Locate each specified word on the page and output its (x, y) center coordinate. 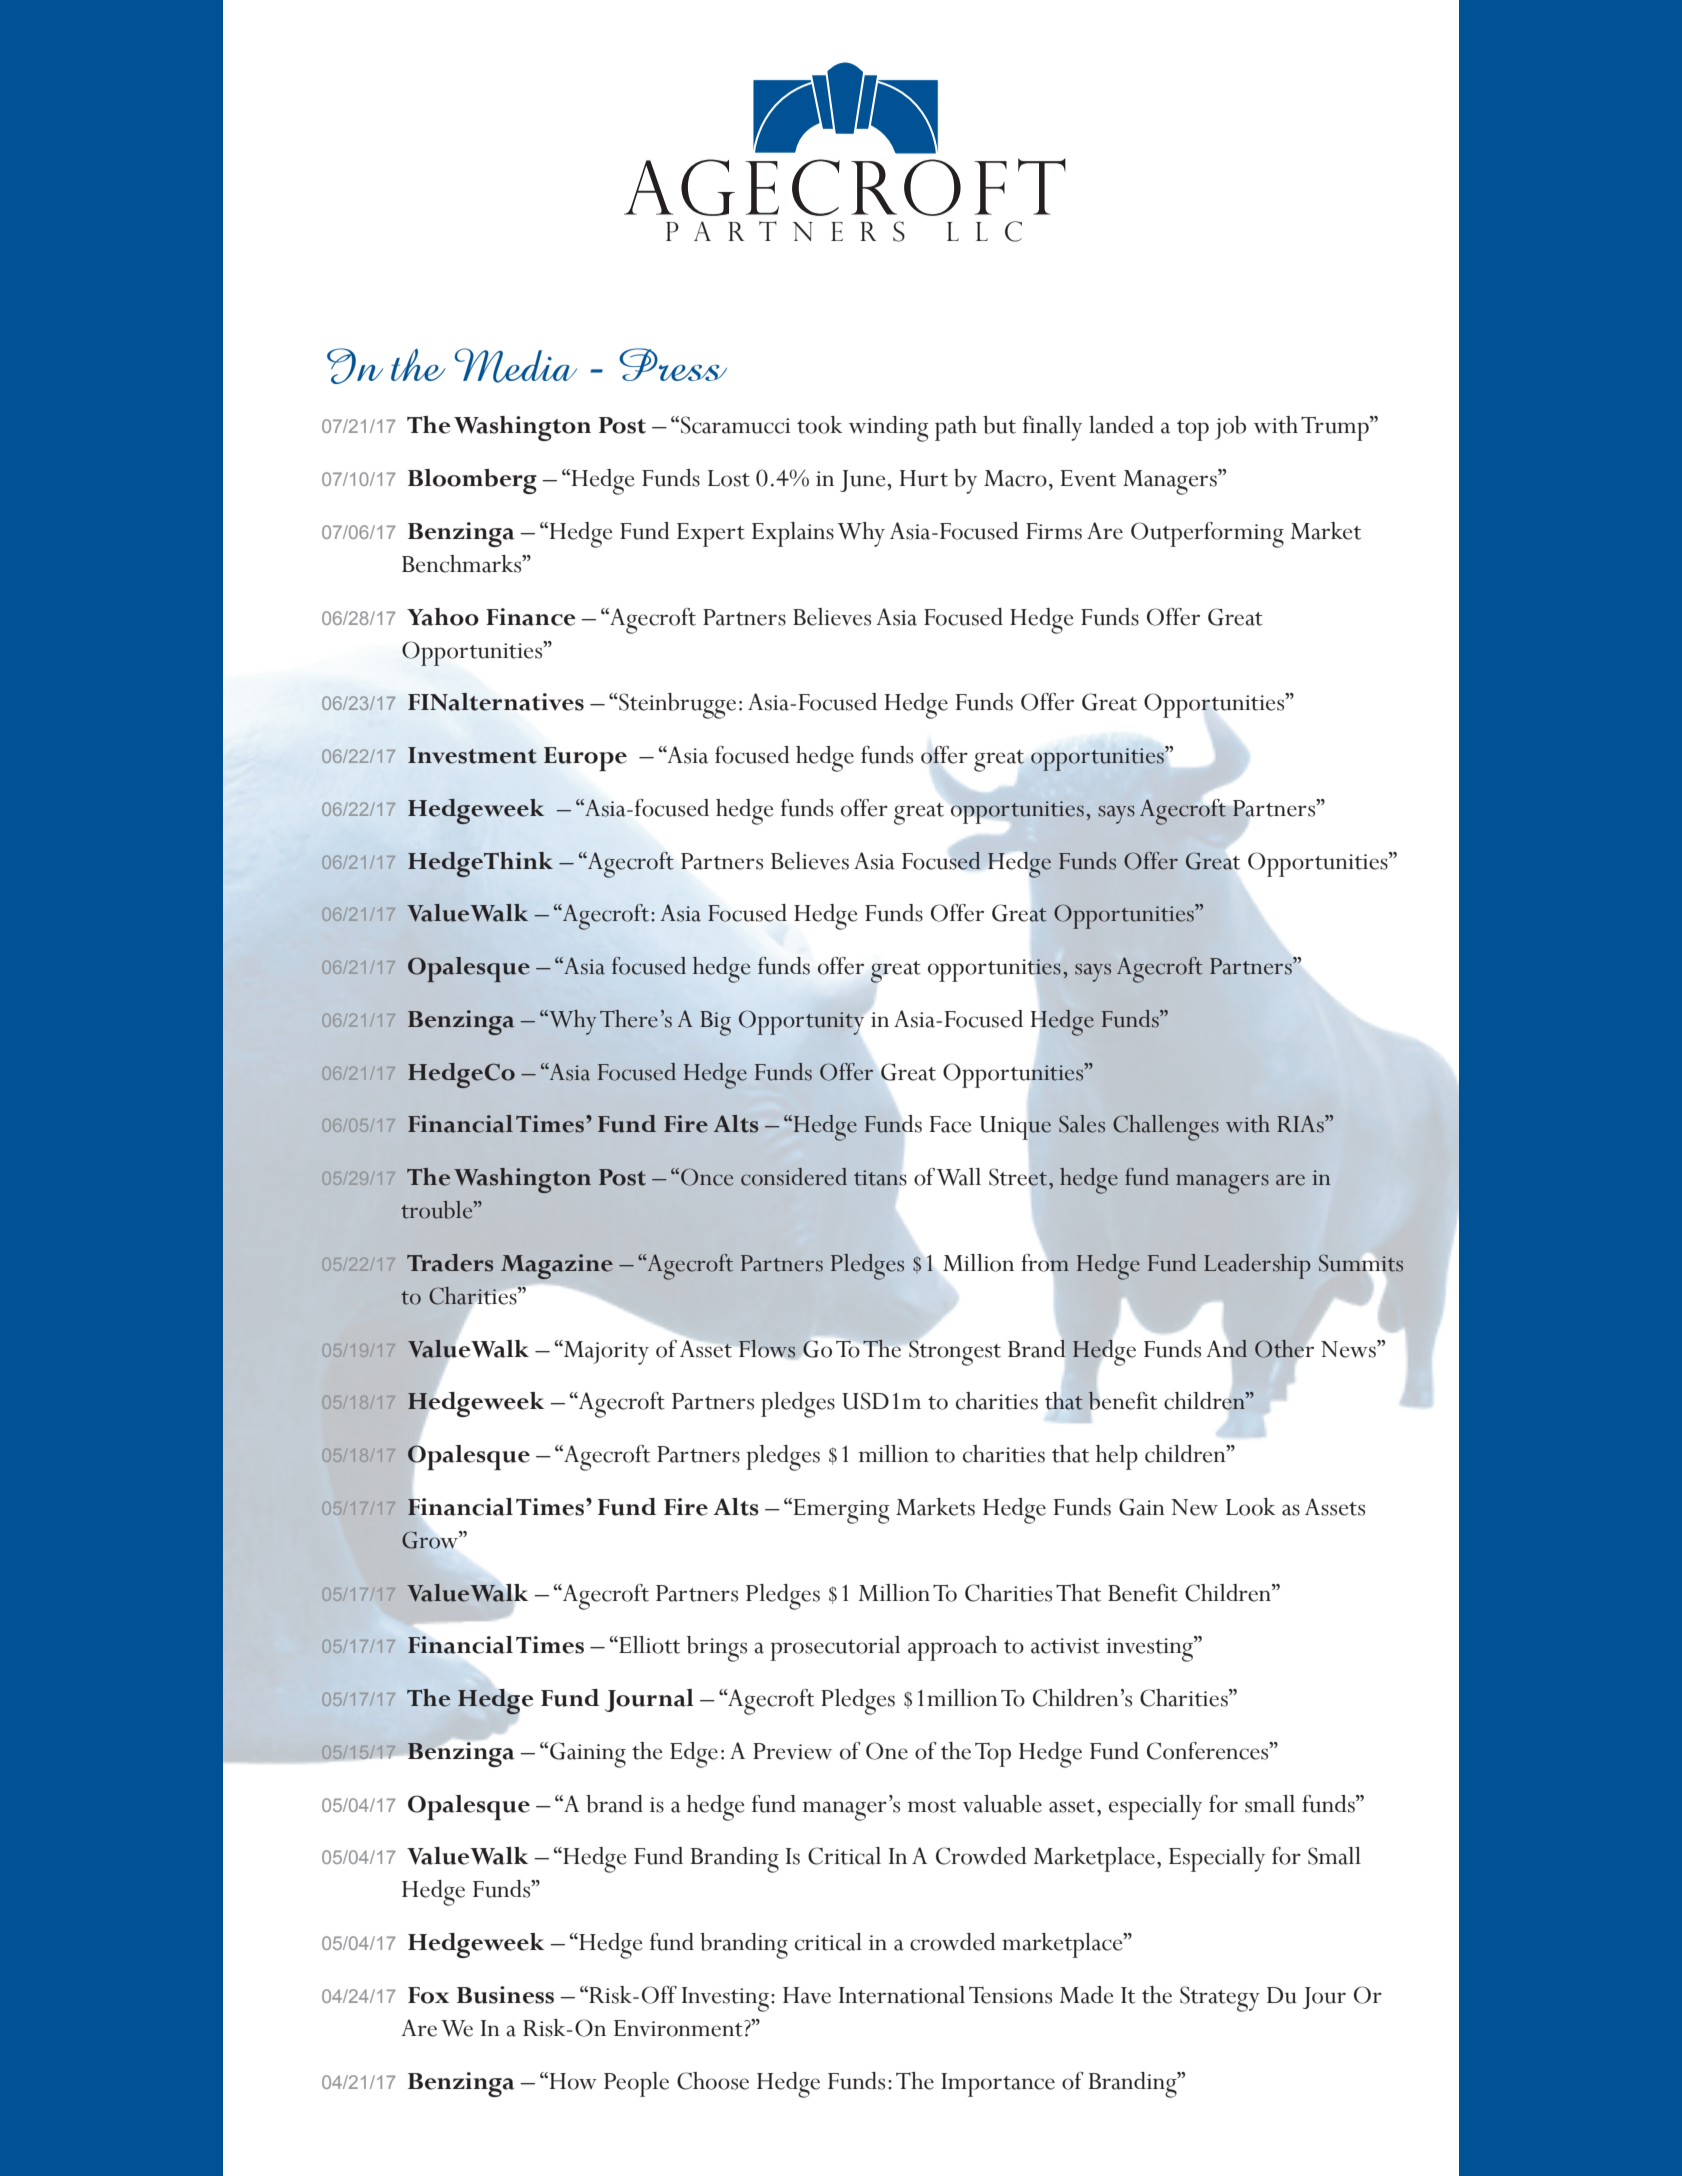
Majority (605, 1352)
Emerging (840, 1511)
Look (1251, 1507)
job (1230, 428)
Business (505, 1995)
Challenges (1166, 1128)
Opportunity (801, 1022)
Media (516, 365)
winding (888, 429)
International (902, 1995)
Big (715, 1023)
